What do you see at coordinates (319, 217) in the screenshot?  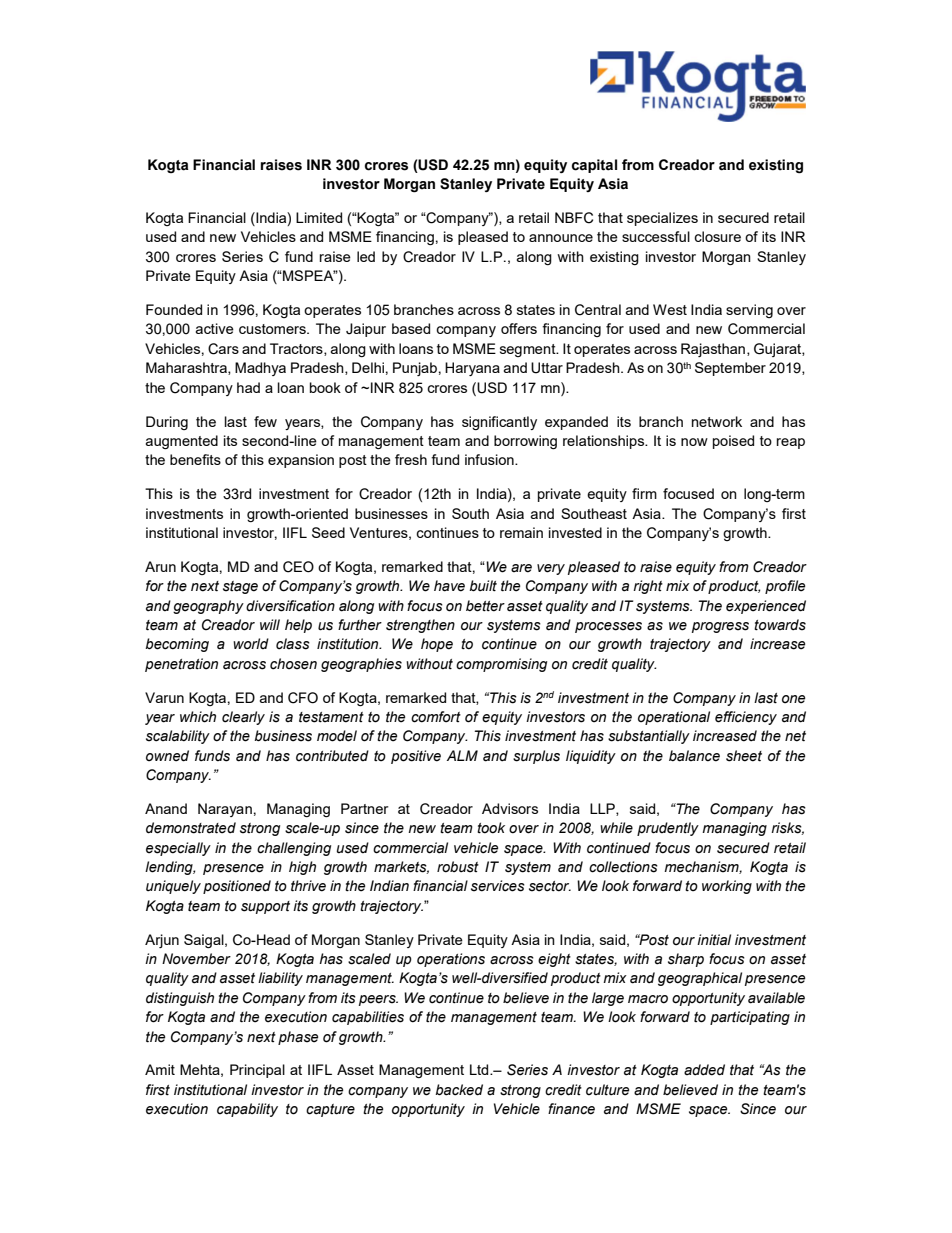 I see `Limited` at bounding box center [319, 217].
